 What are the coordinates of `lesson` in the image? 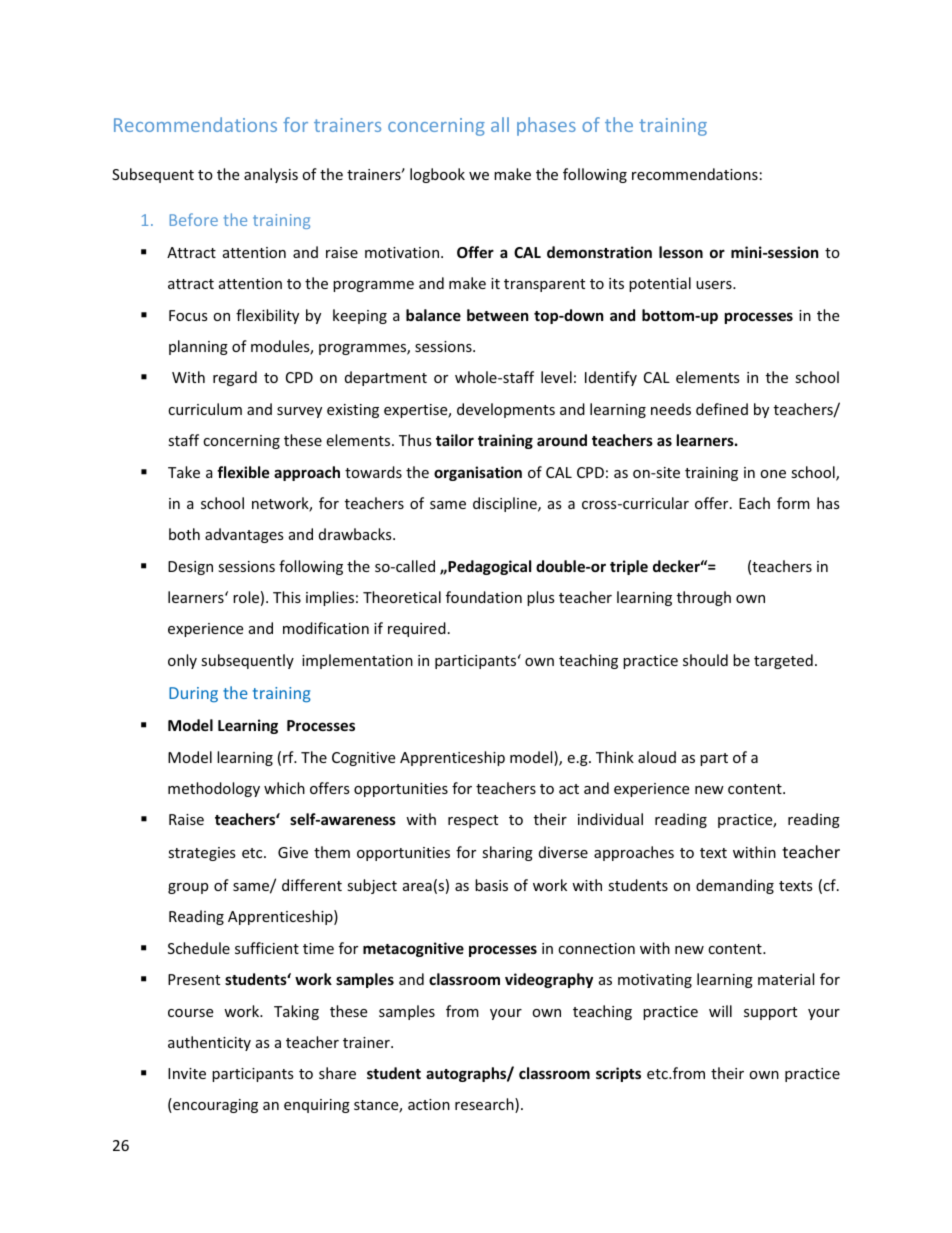 It's located at (681, 252).
